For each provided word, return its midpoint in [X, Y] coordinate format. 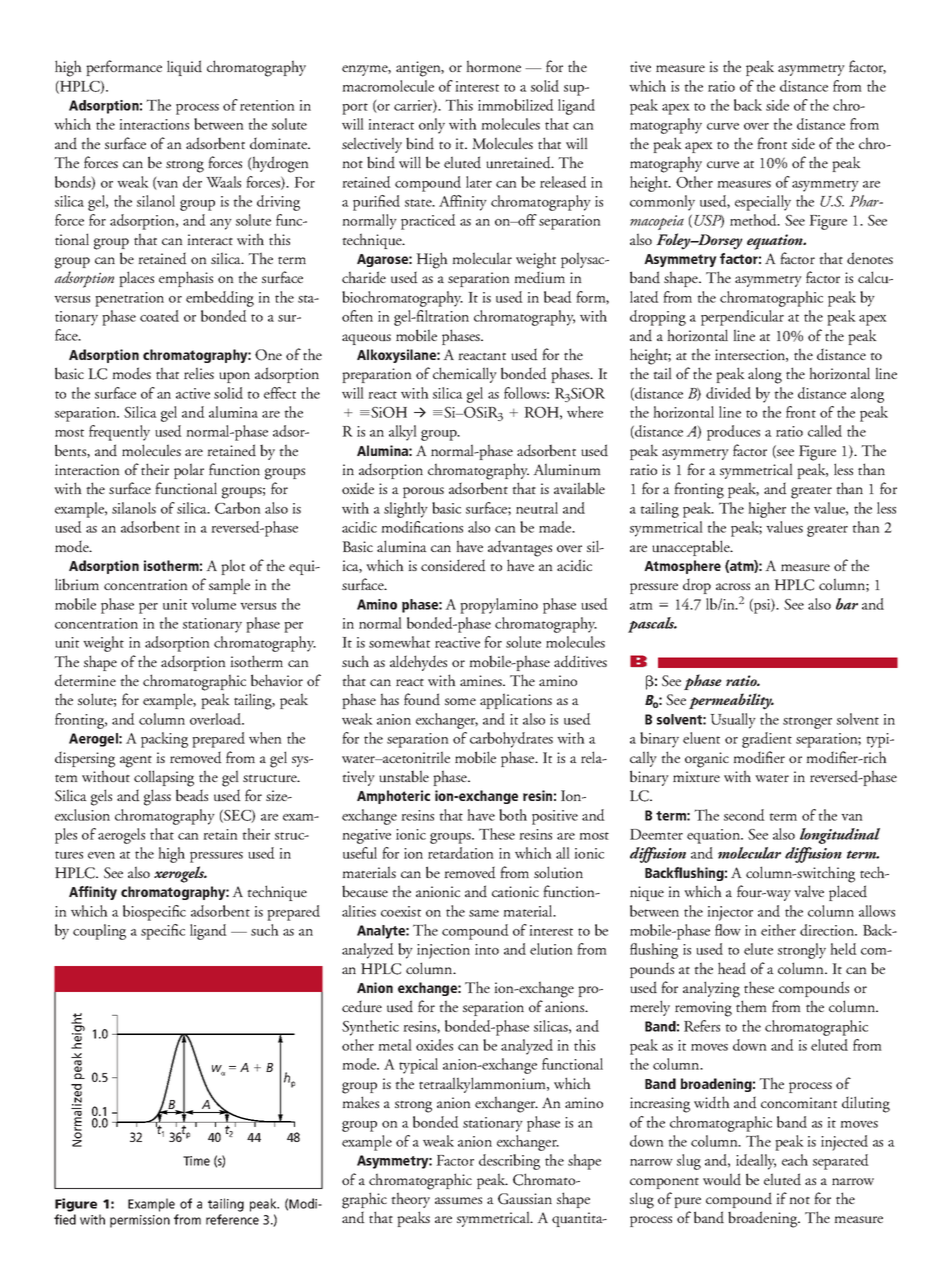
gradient [767, 740]
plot [233, 567]
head [732, 968]
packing [164, 740]
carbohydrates [511, 740]
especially [763, 203]
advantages [520, 548]
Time [196, 1161]
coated [159, 316]
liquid [184, 68]
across [733, 586]
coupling [99, 932]
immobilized [516, 105]
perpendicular [742, 318]
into [487, 949]
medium [539, 277]
